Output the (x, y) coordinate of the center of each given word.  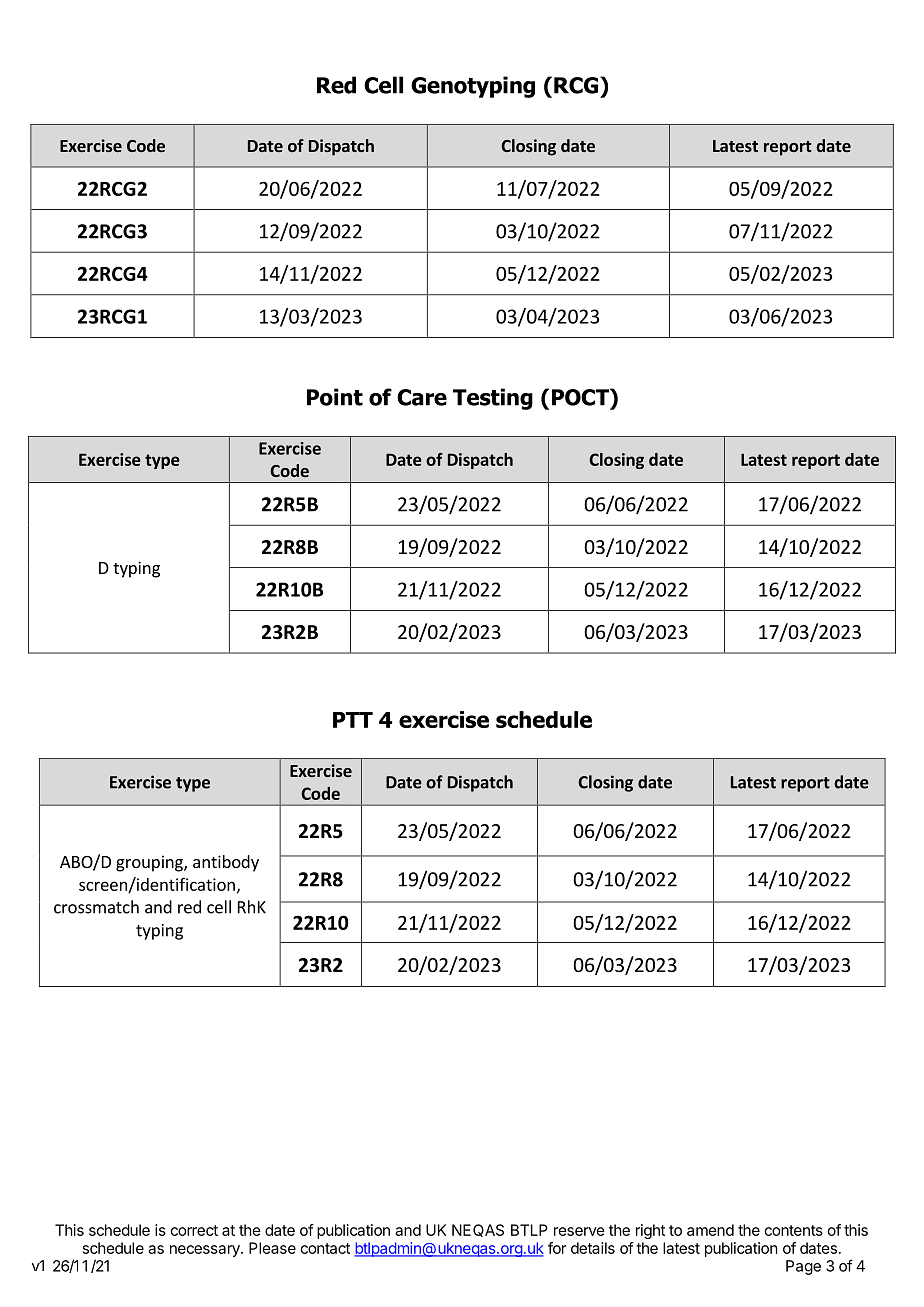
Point (335, 397)
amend (710, 1230)
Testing (493, 399)
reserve (579, 1231)
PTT (353, 720)
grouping (150, 863)
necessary (206, 1251)
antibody (226, 863)
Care (422, 397)
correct (194, 1230)
